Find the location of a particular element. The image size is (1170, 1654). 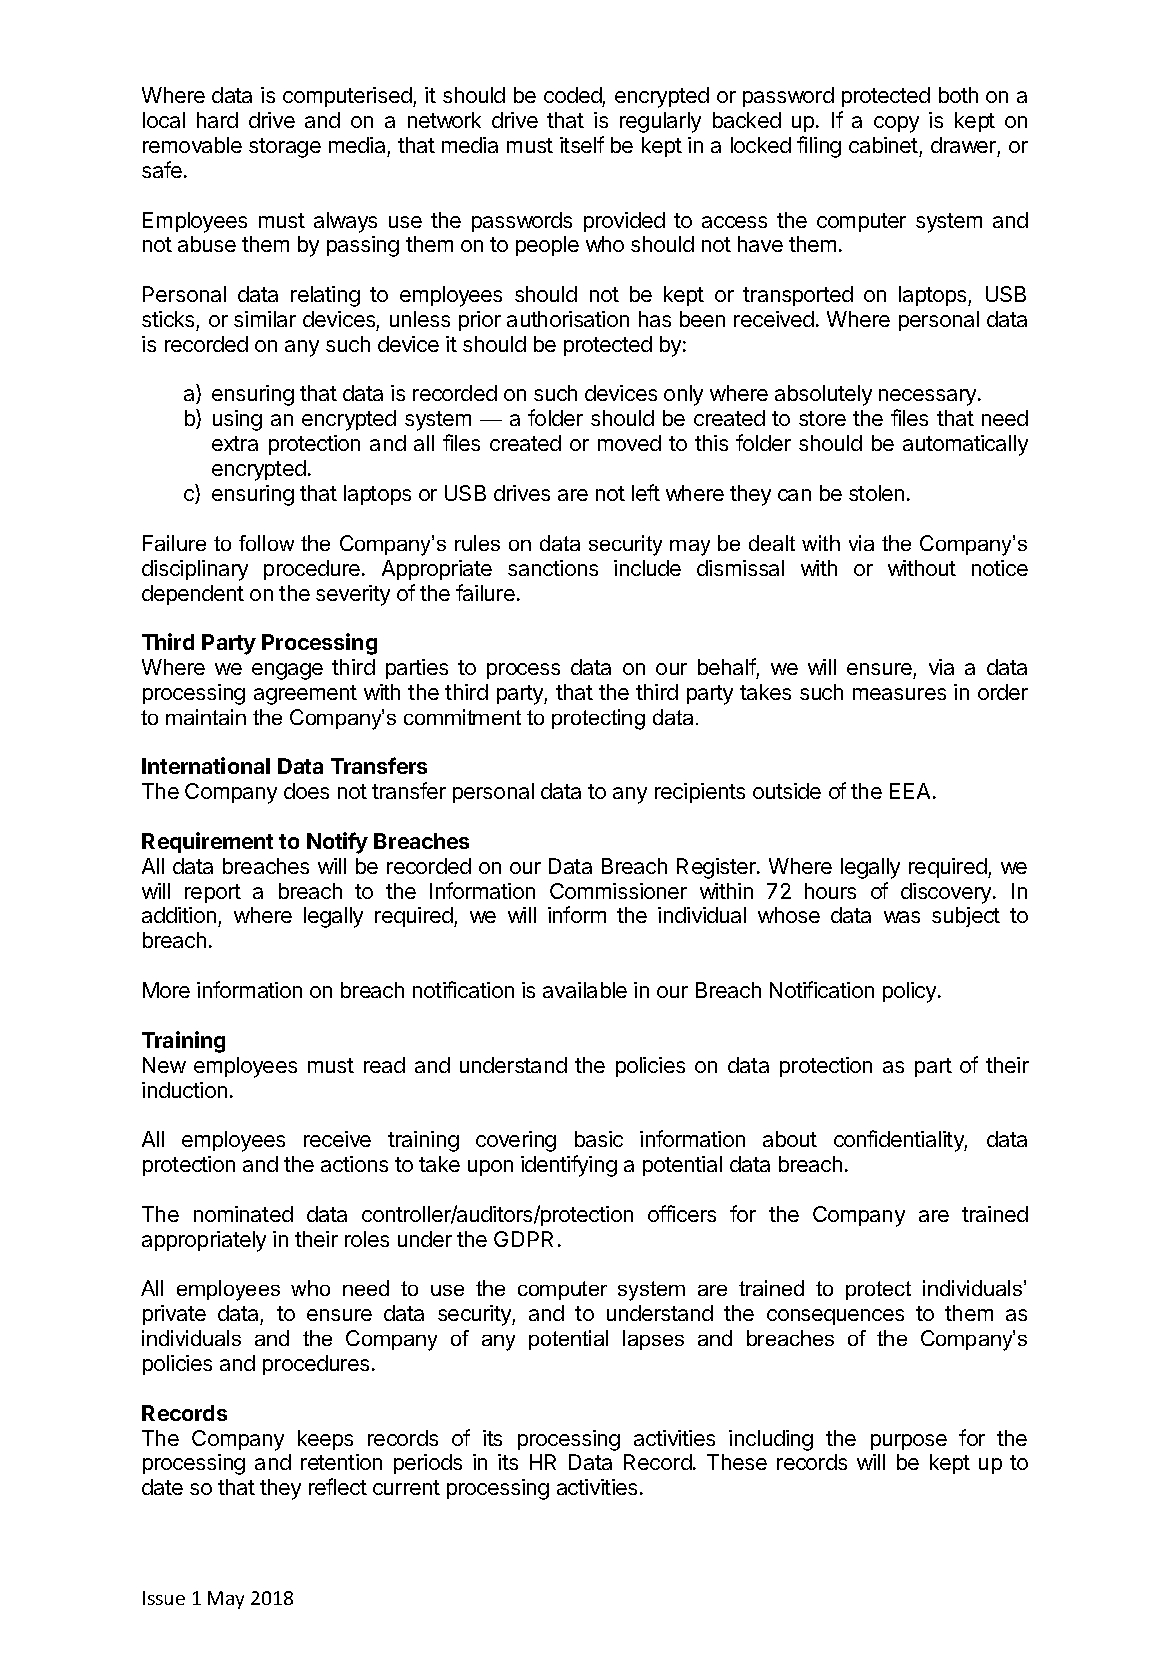

Requirement is located at coordinates (207, 842).
